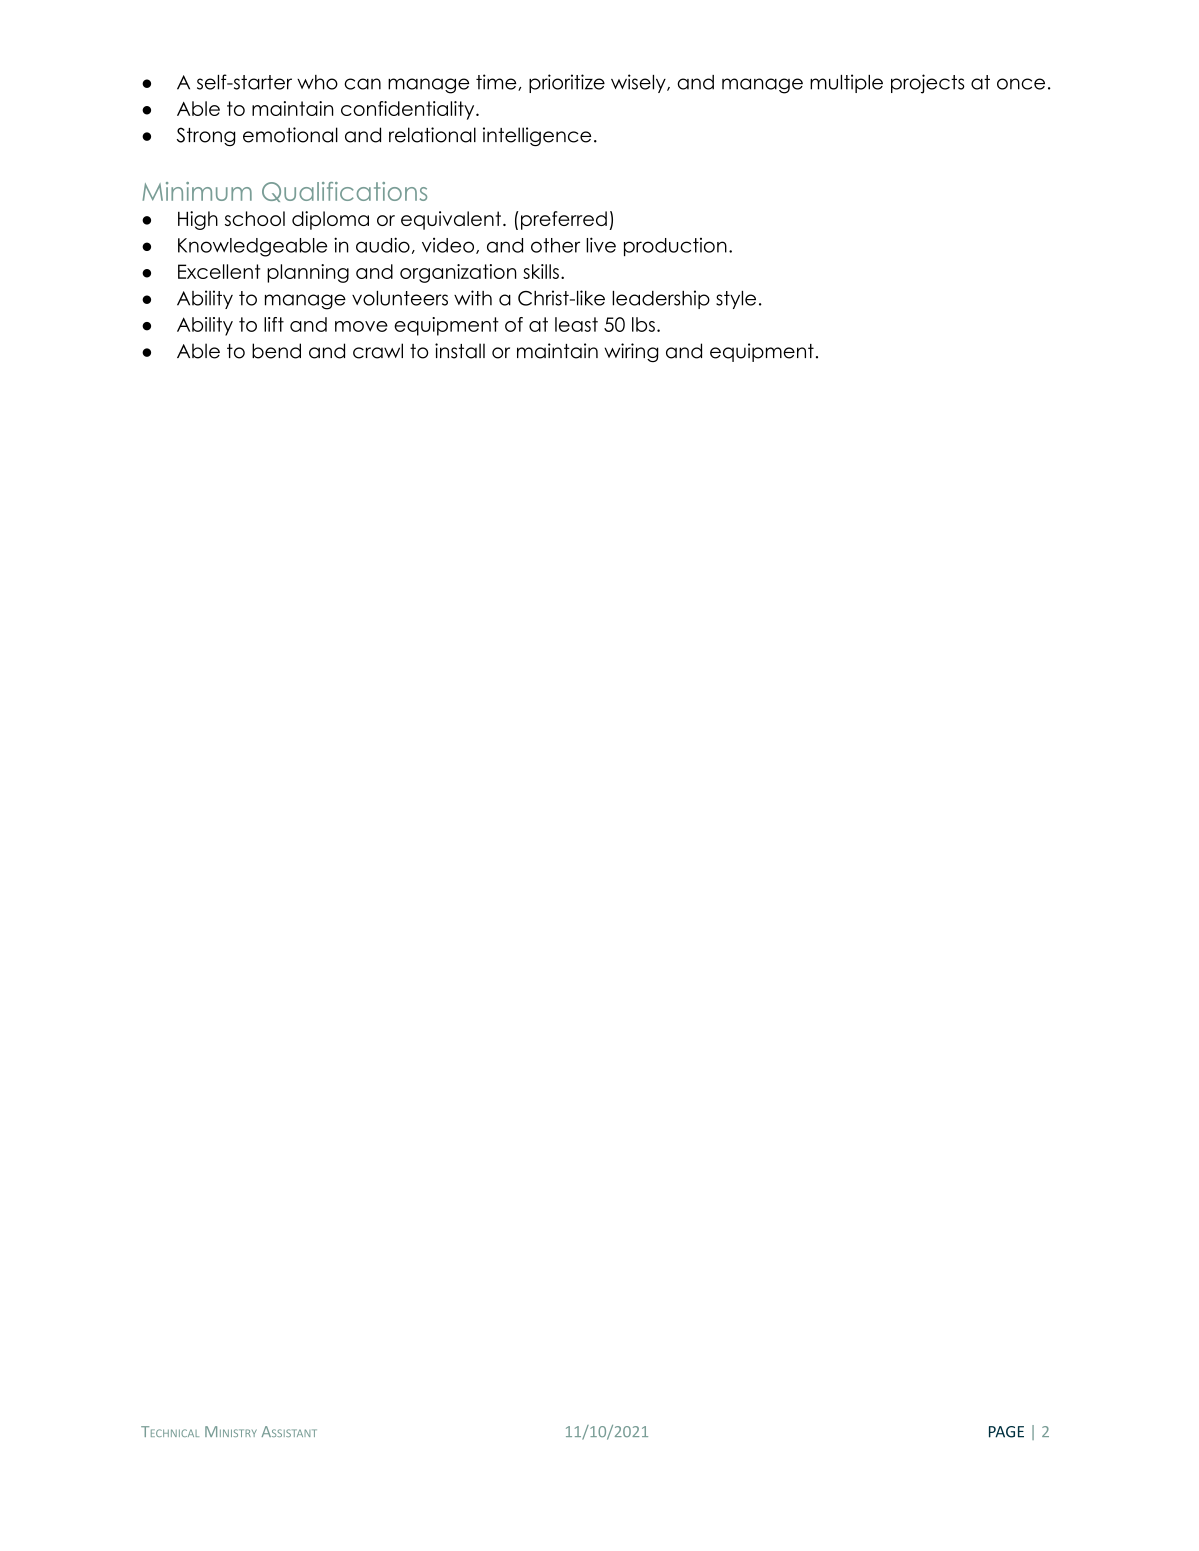 This screenshot has width=1199, height=1551. What do you see at coordinates (576, 324) in the screenshot?
I see `least` at bounding box center [576, 324].
